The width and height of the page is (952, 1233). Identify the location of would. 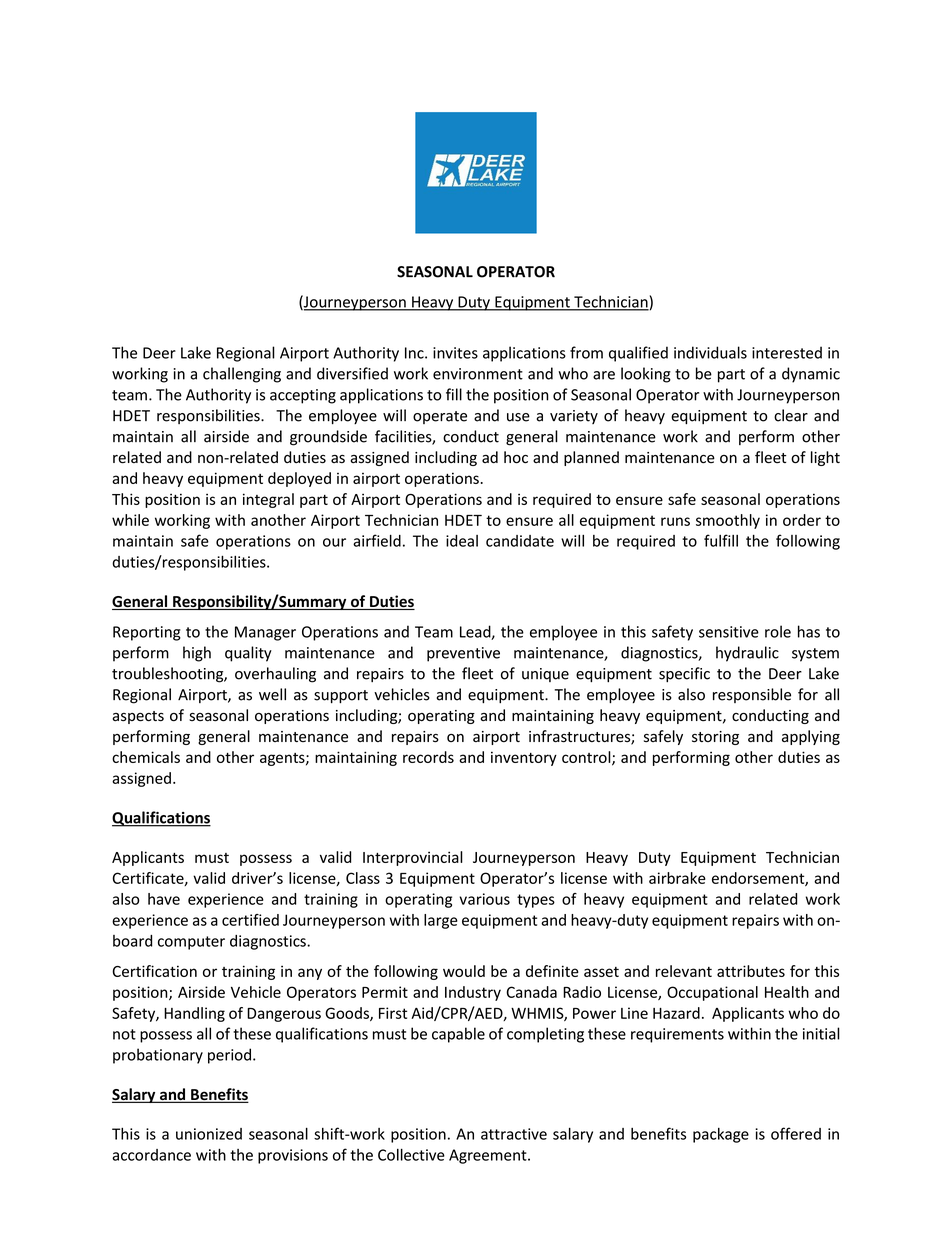
(464, 971).
